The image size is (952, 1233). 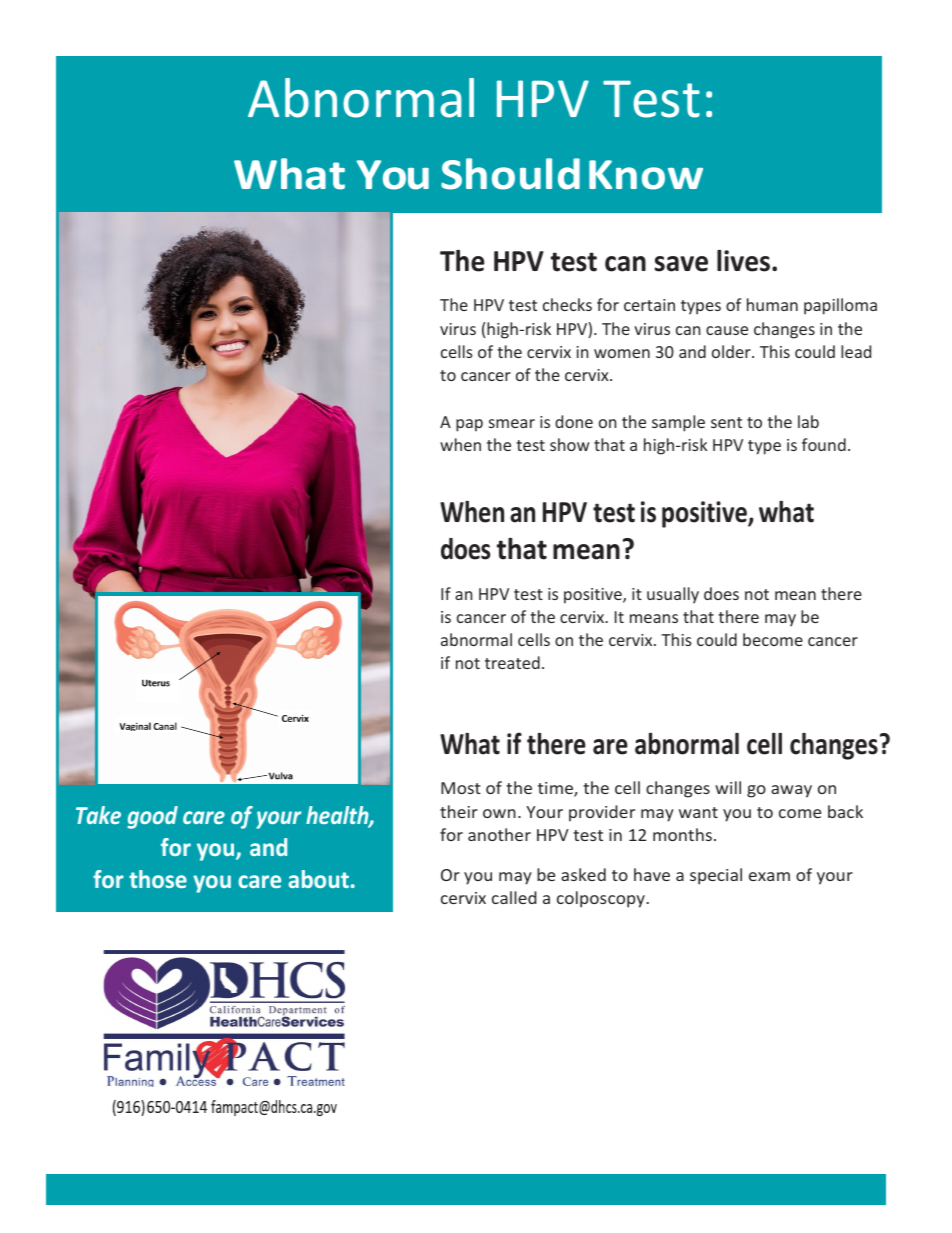 I want to click on Most, so click(x=461, y=788).
